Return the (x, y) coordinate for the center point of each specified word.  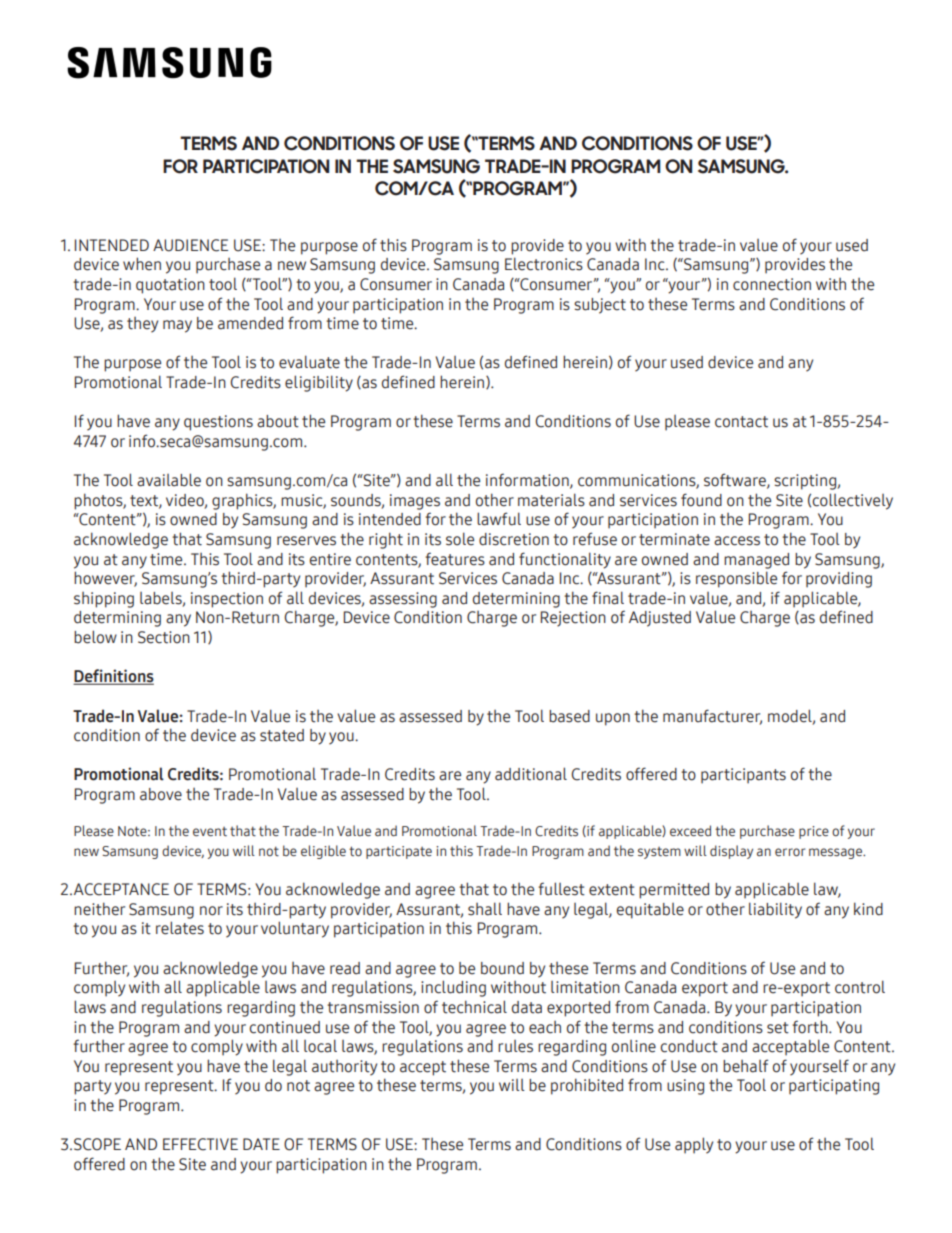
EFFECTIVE (200, 1144)
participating (834, 1087)
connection (772, 284)
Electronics (544, 264)
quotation (170, 286)
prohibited (587, 1086)
